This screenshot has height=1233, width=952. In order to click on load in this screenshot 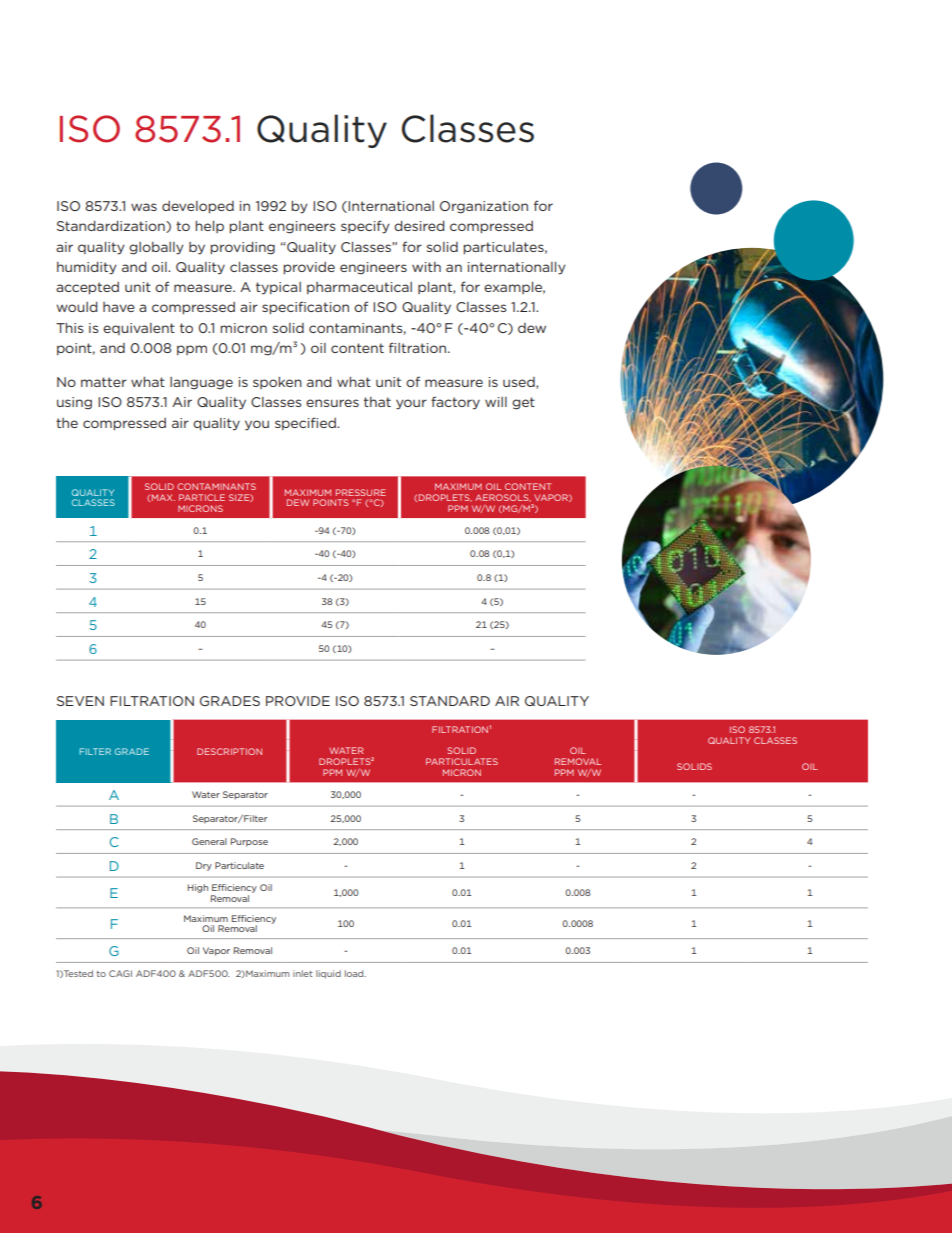, I will do `click(355, 973)`.
